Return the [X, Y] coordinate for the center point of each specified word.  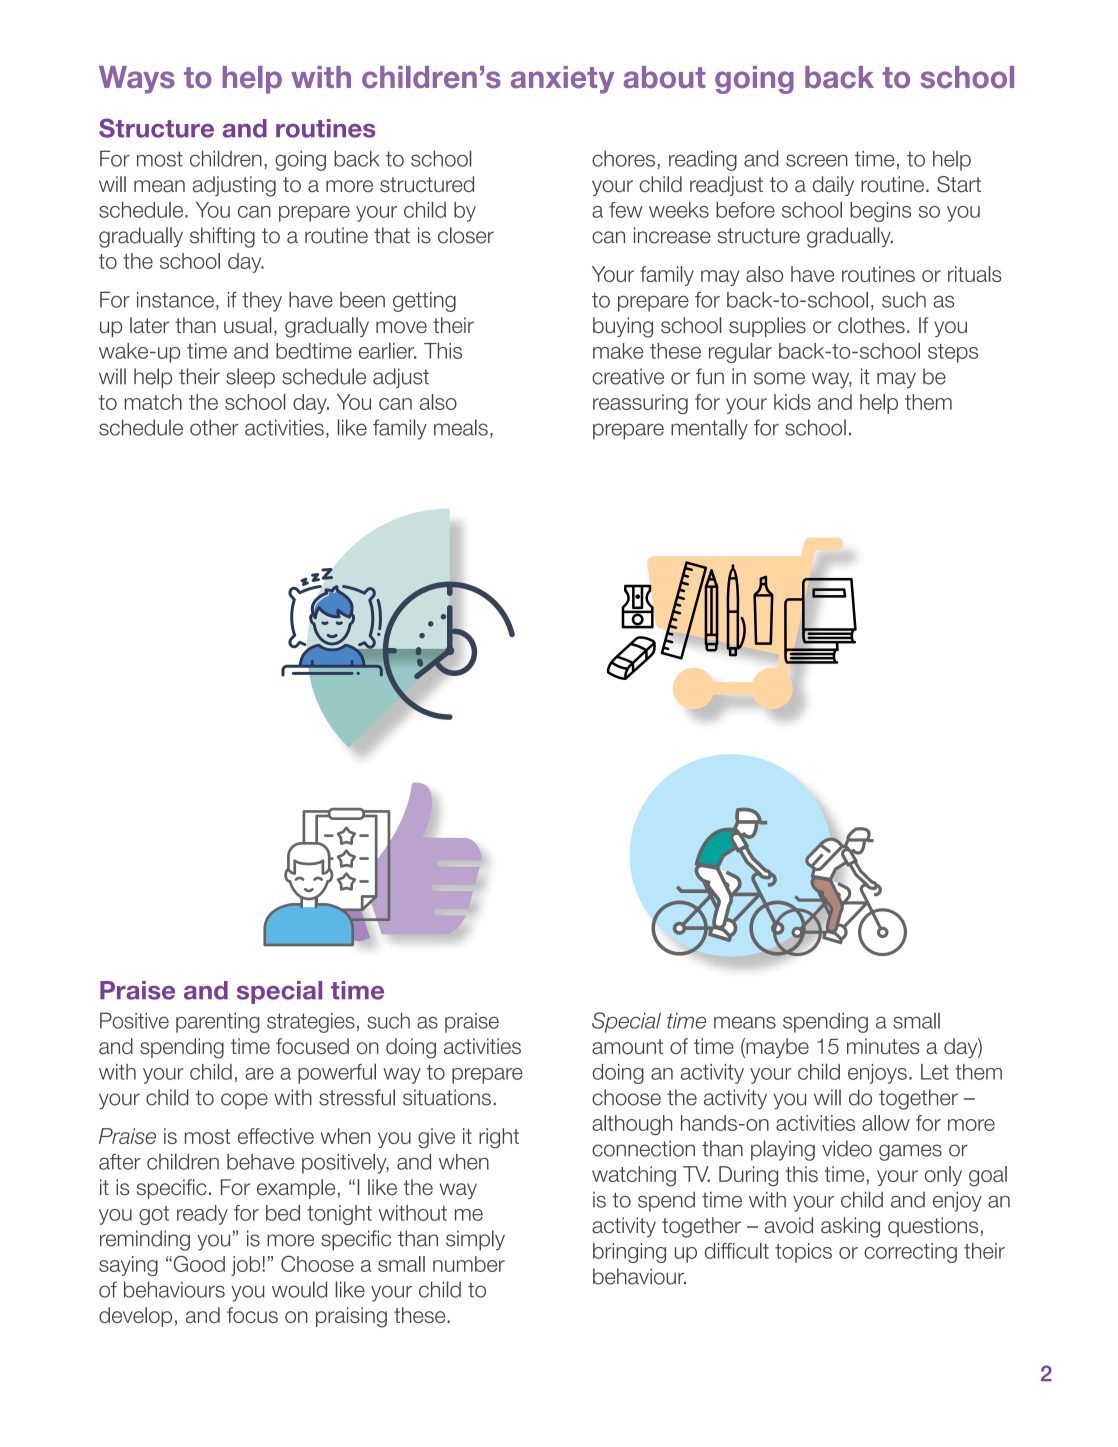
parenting [218, 1022]
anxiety [562, 80]
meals [461, 427]
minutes [883, 1046]
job [245, 1266]
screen [817, 160]
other [214, 427]
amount [627, 1046]
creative [628, 376]
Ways [137, 80]
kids [792, 402]
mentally [709, 429]
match [153, 402]
